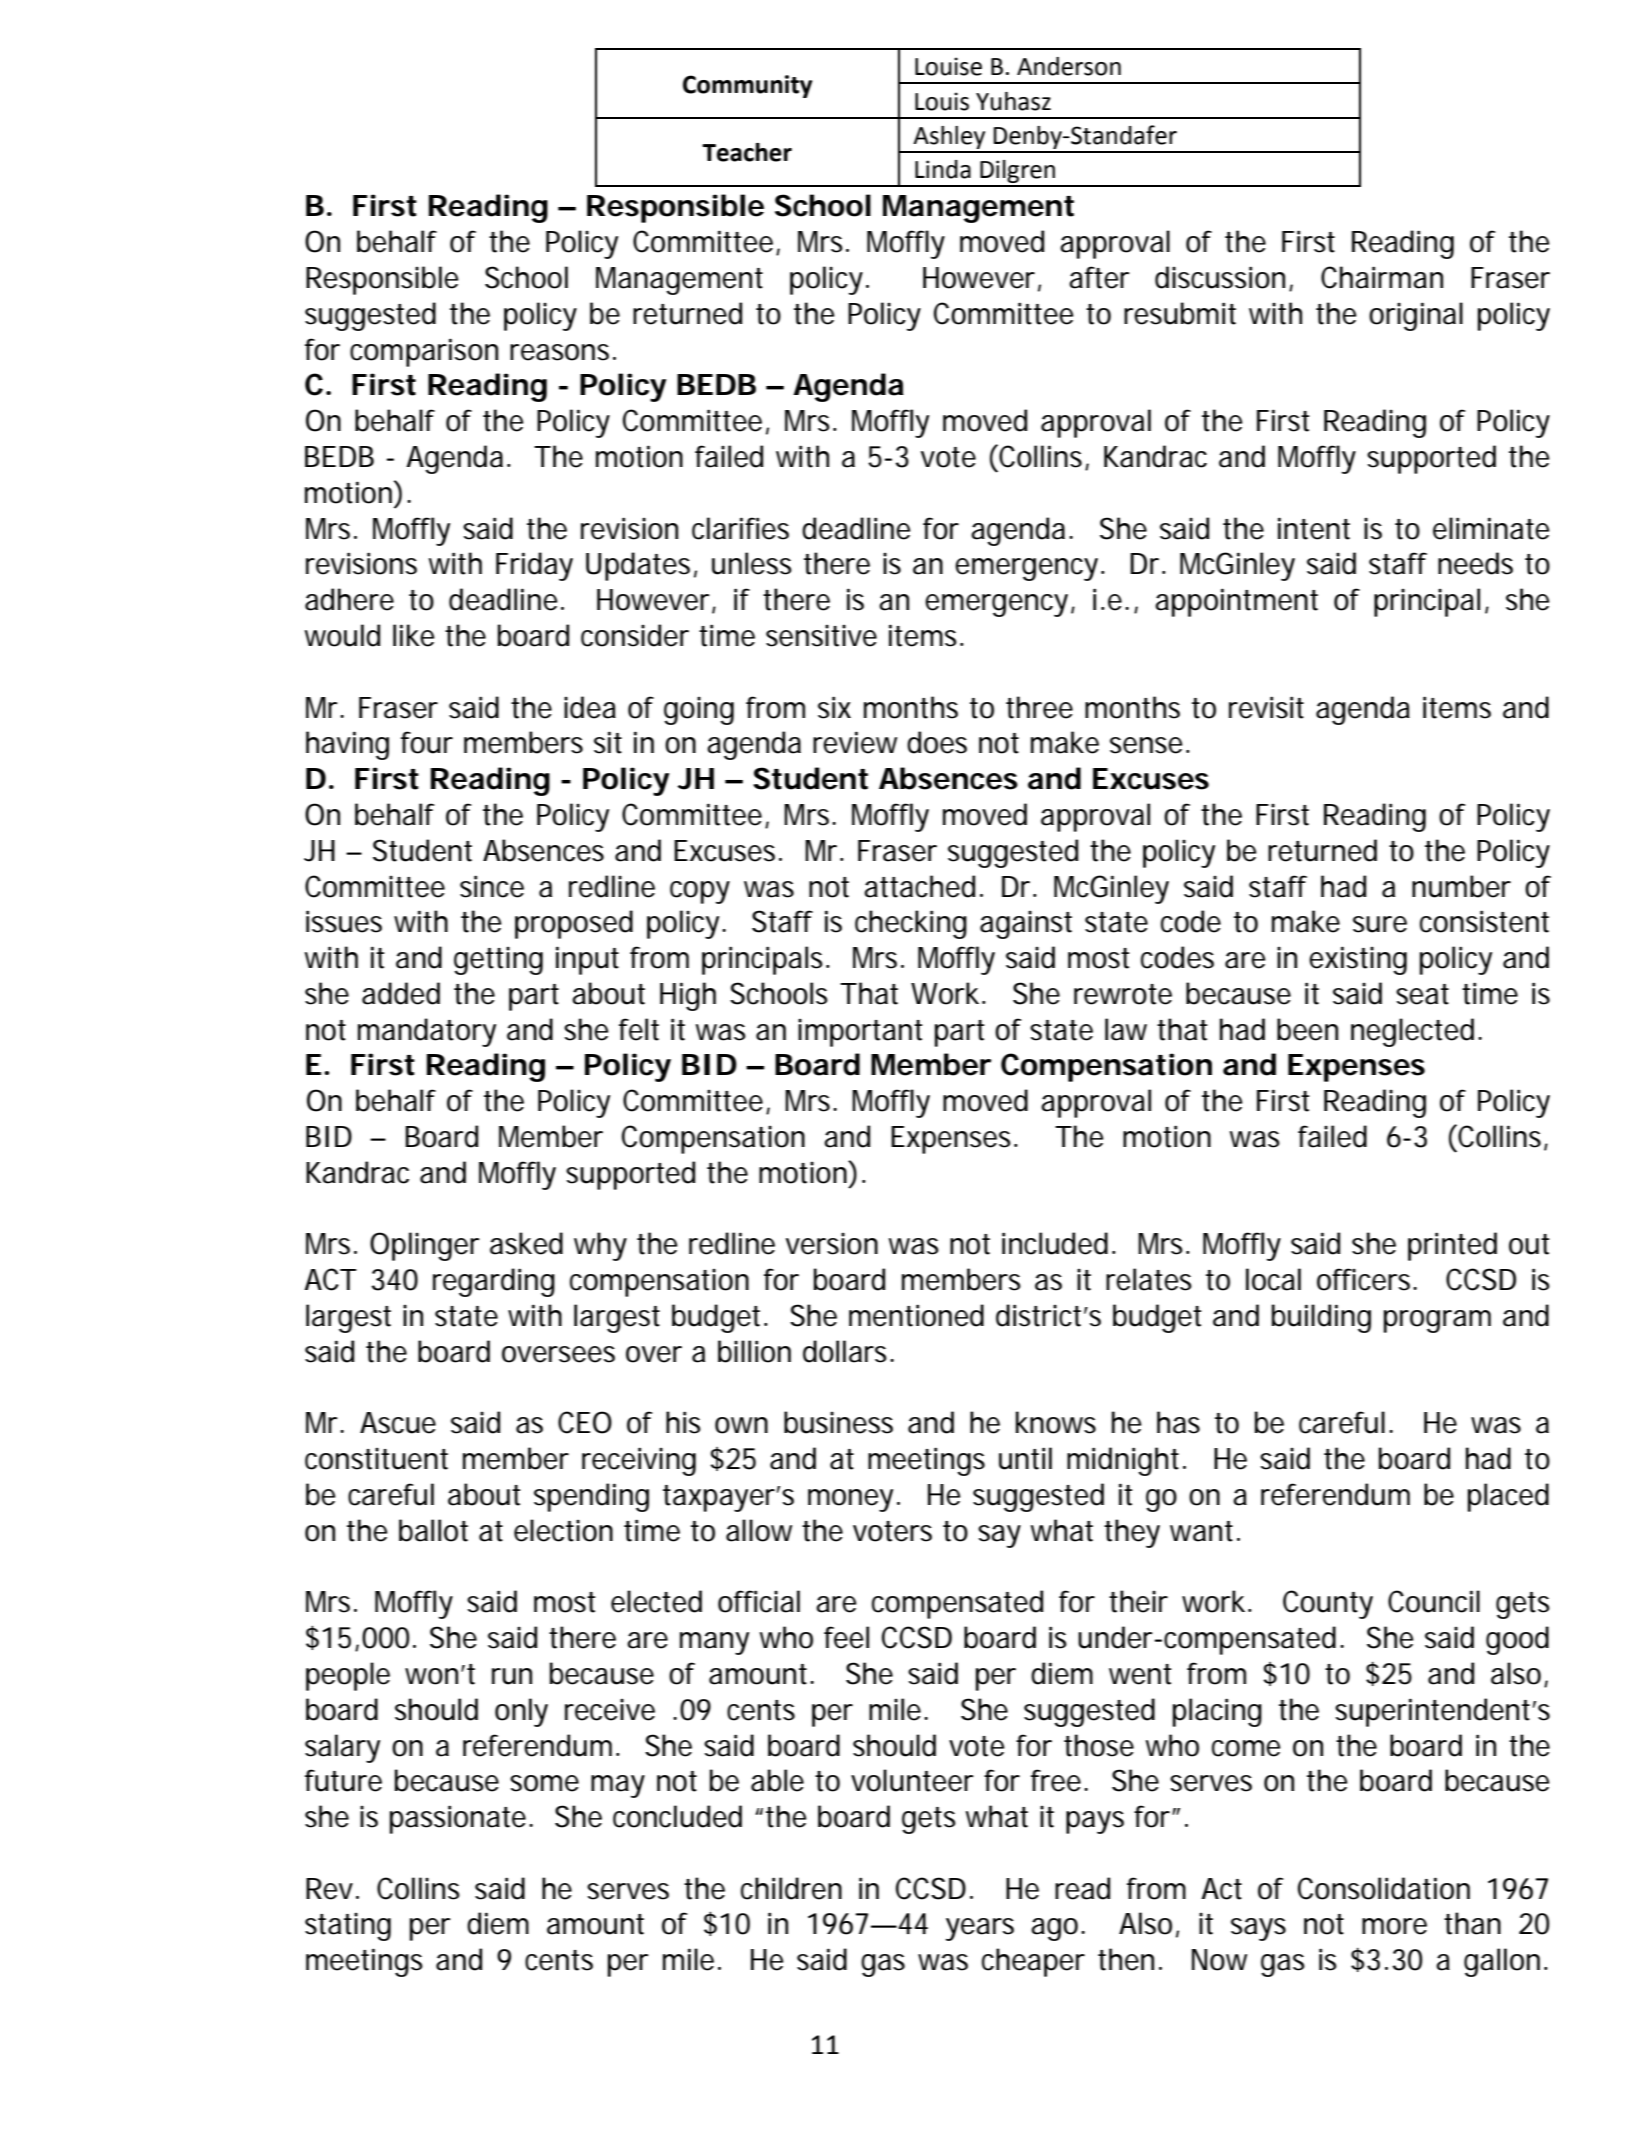 This screenshot has height=2135, width=1650. I want to click on Linda, so click(943, 169).
